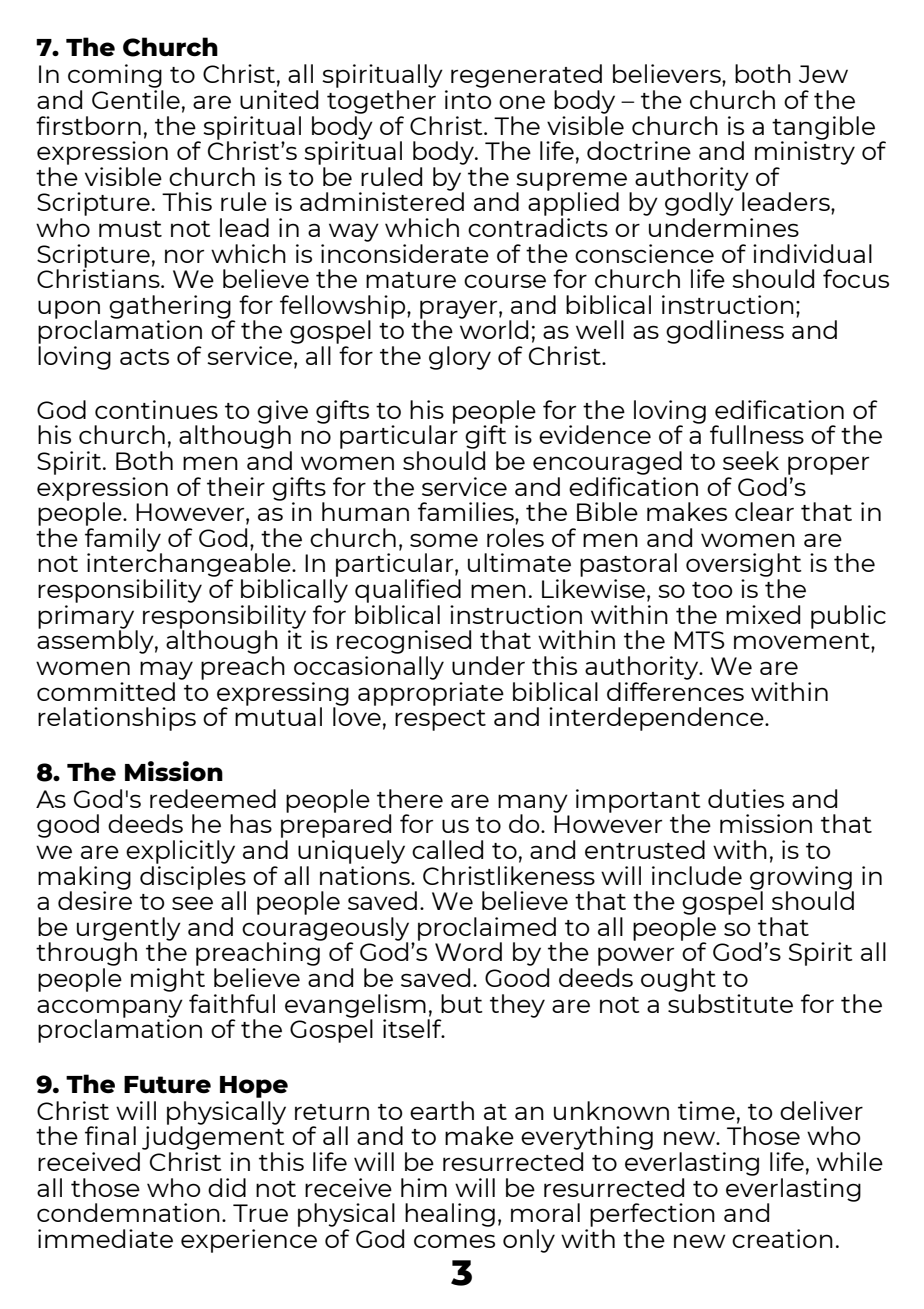  What do you see at coordinates (803, 641) in the screenshot?
I see `movement` at bounding box center [803, 641].
